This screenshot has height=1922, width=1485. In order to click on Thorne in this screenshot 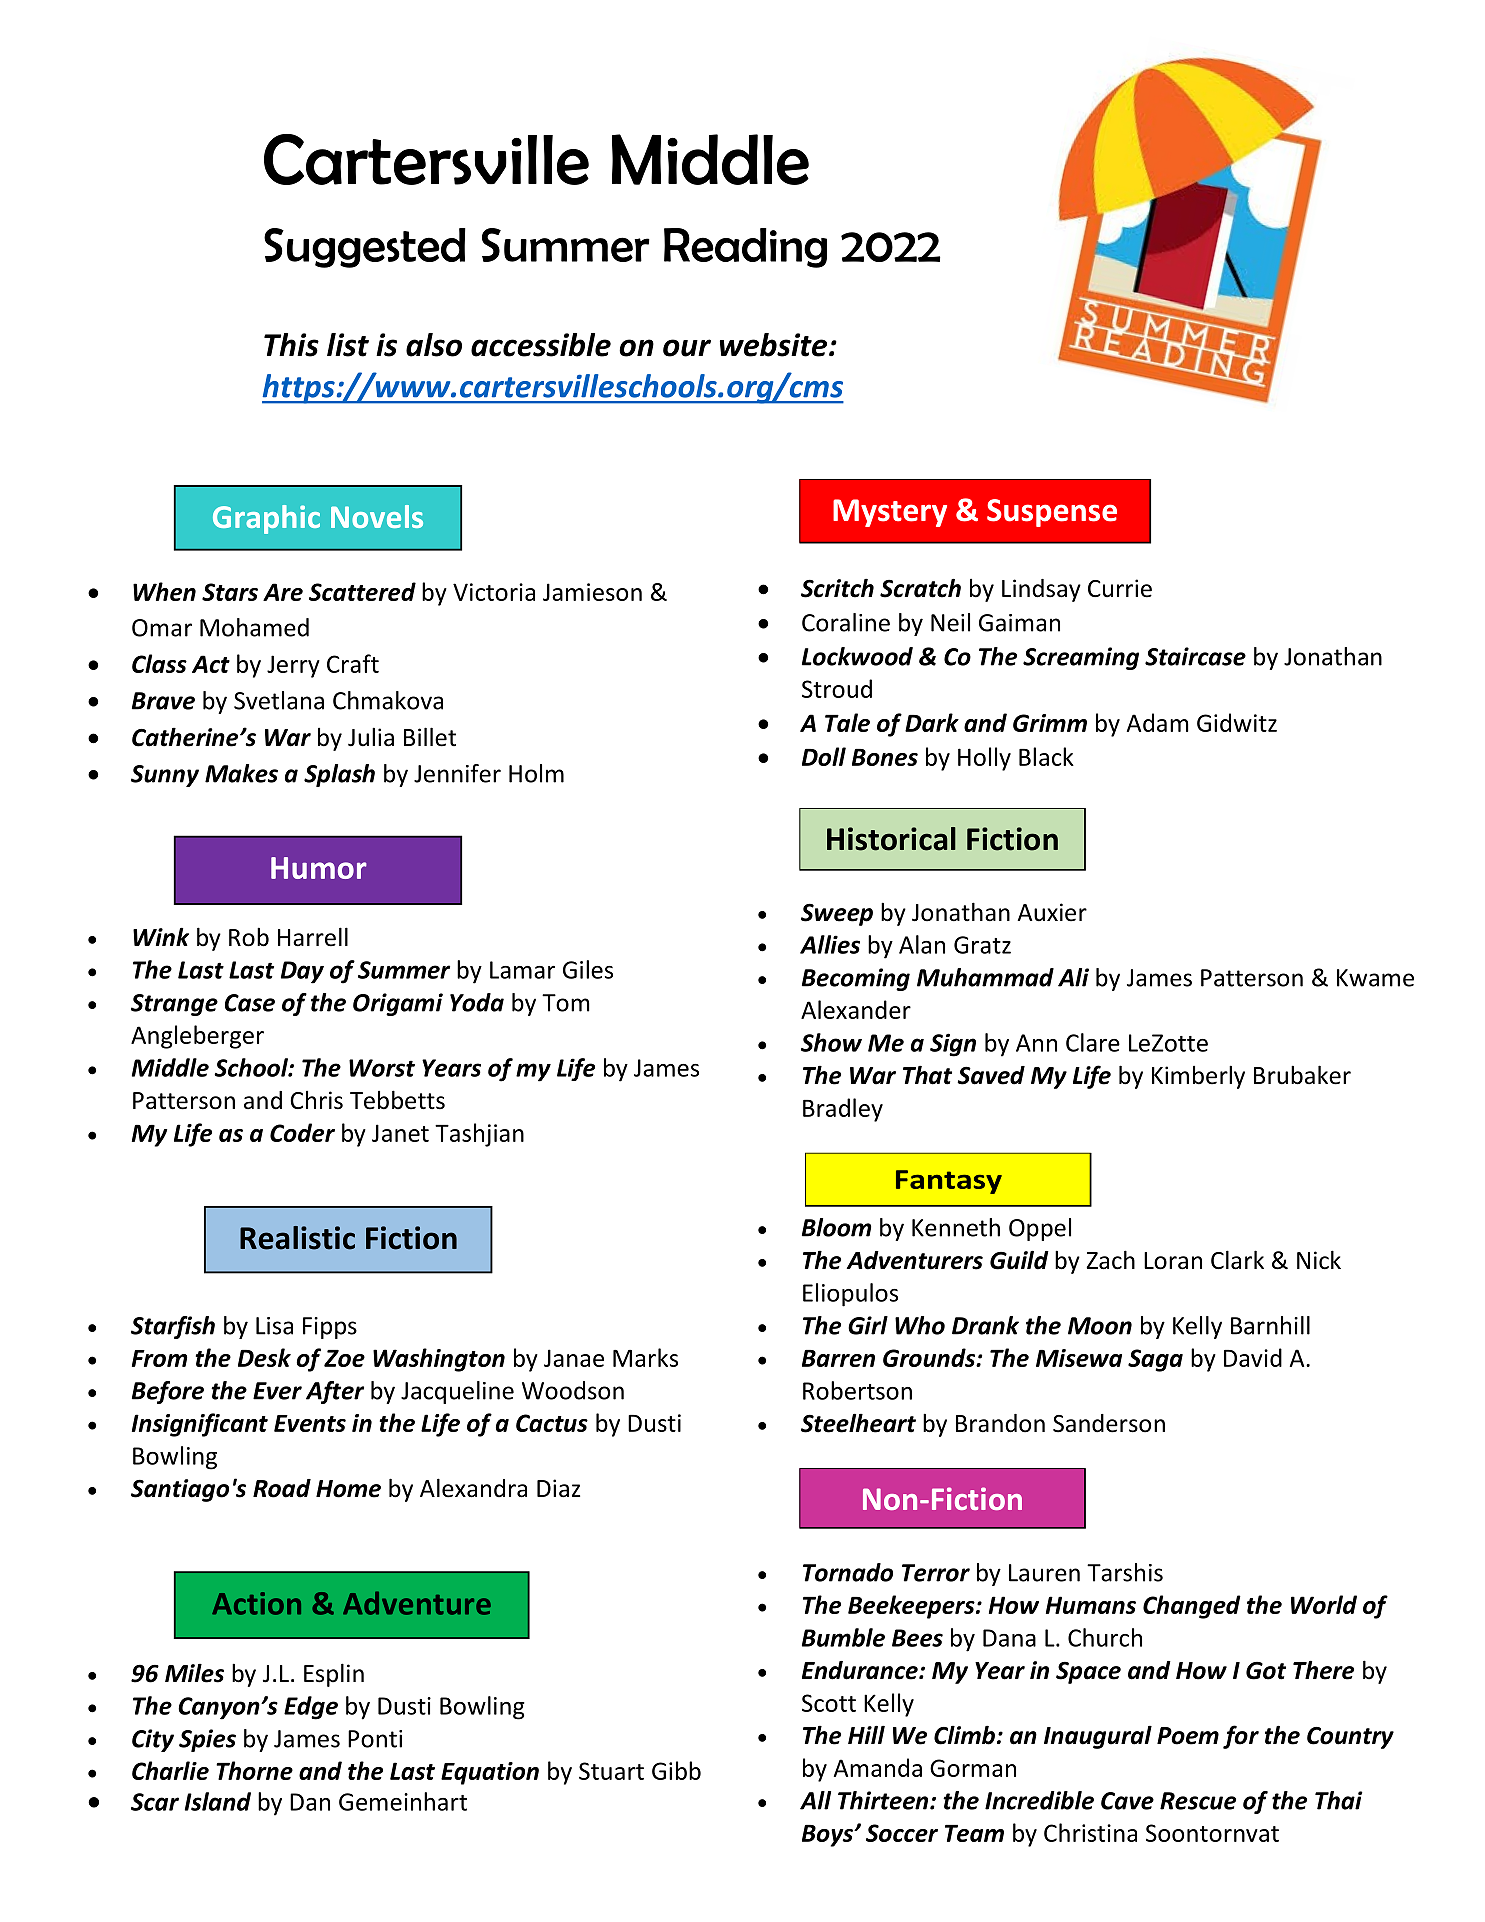, I will do `click(254, 1770)`.
